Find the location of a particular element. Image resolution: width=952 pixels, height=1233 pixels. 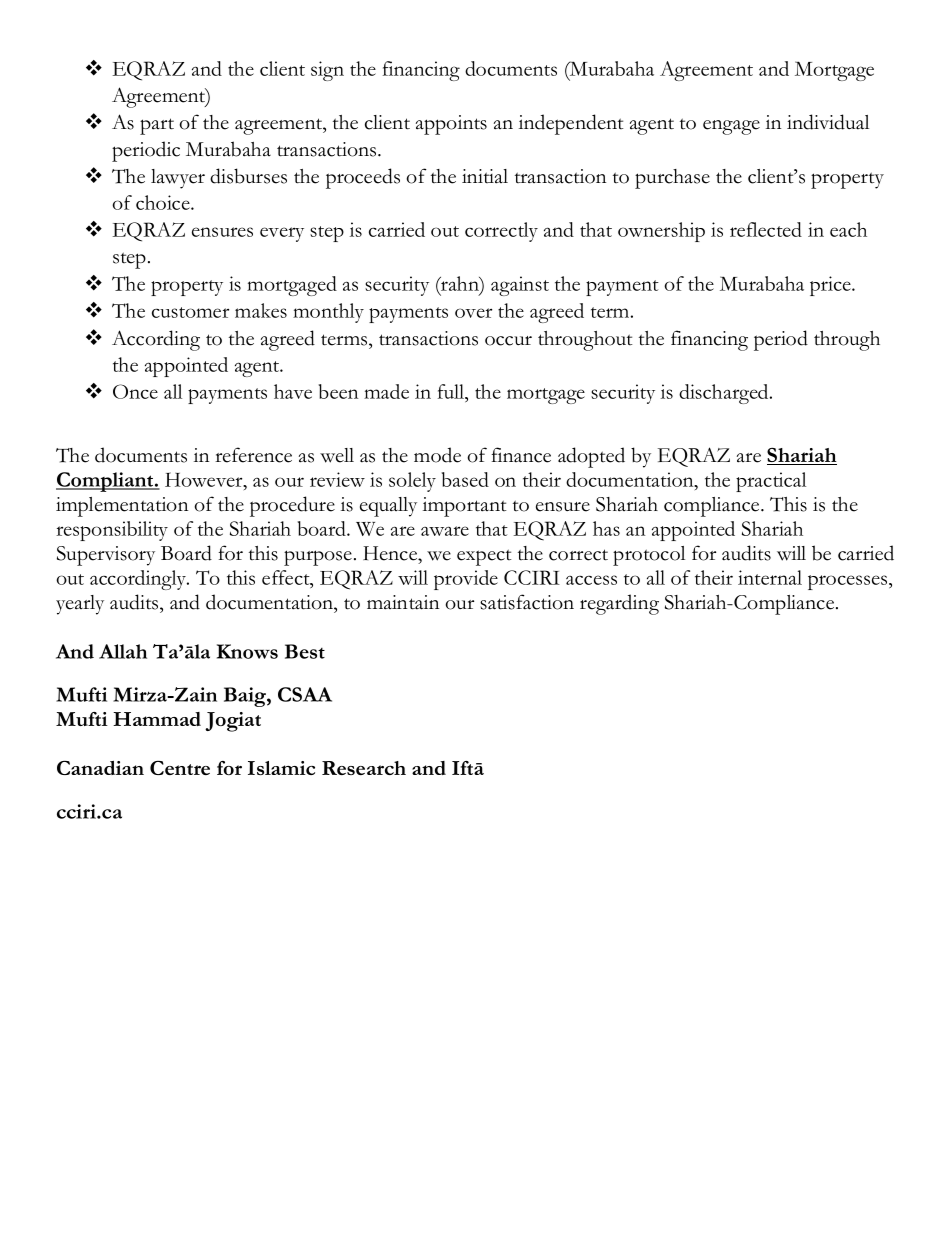

engage is located at coordinates (731, 127).
